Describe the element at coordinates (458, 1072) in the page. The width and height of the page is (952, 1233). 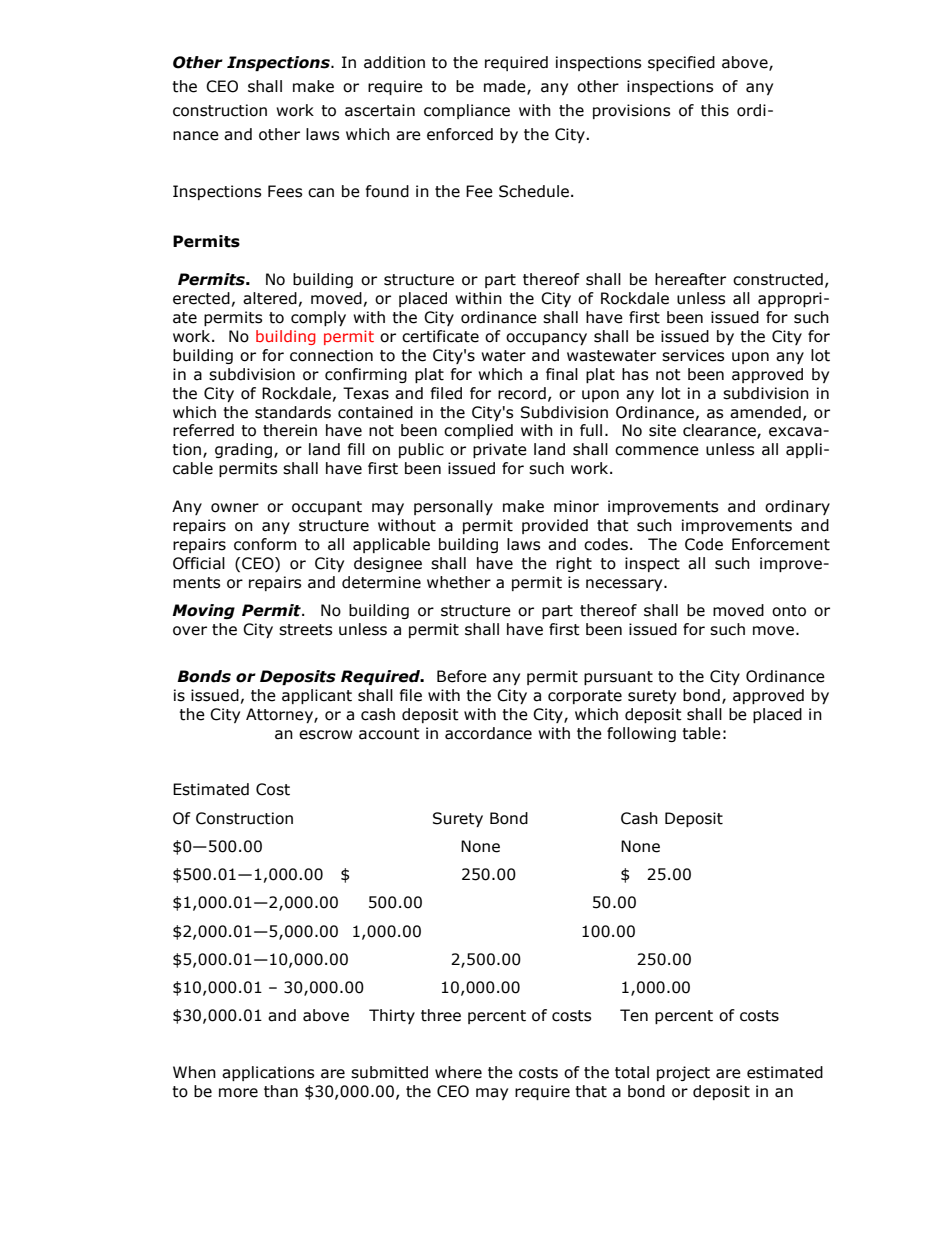
I see `where` at that location.
